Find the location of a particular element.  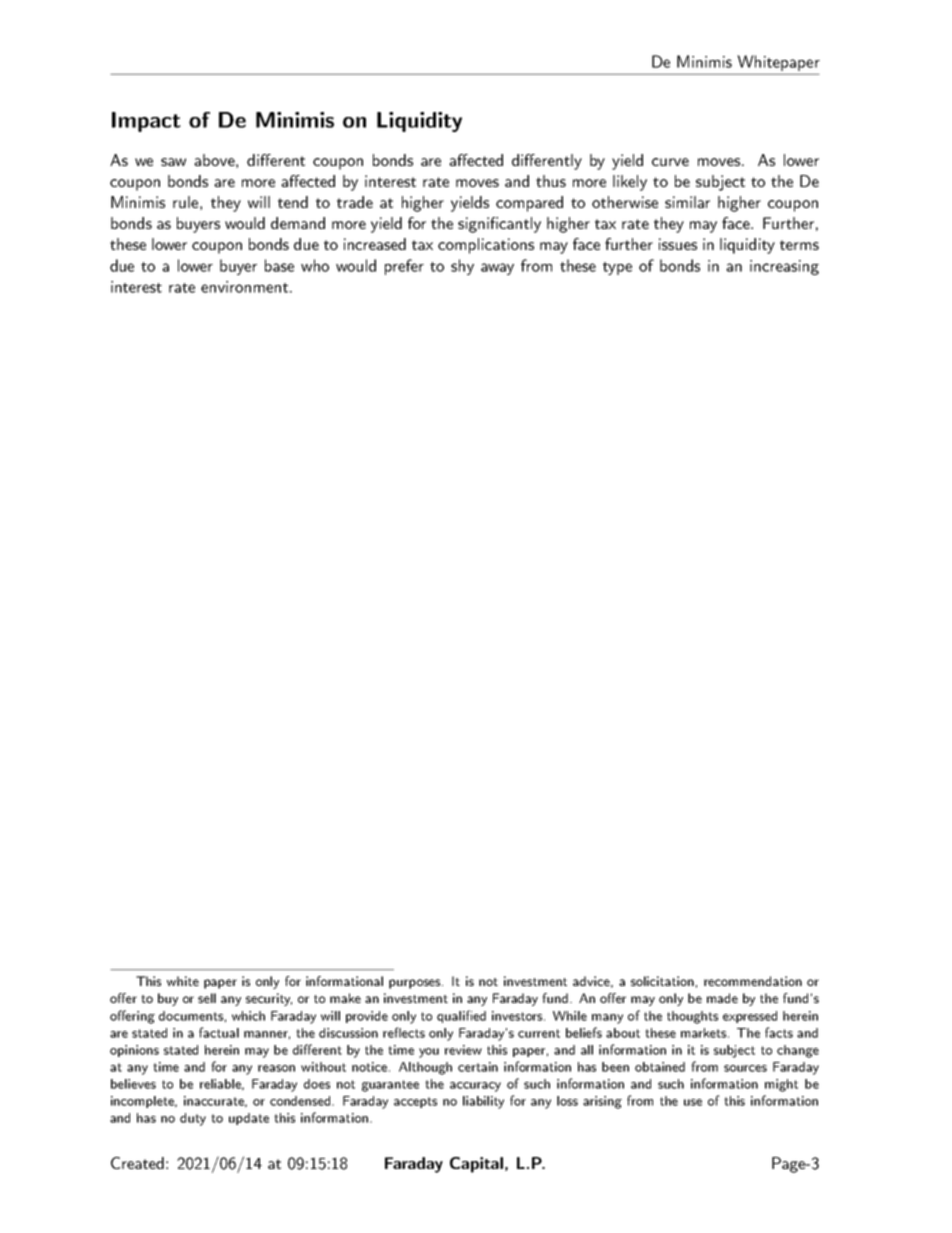

compared is located at coordinates (529, 204).
